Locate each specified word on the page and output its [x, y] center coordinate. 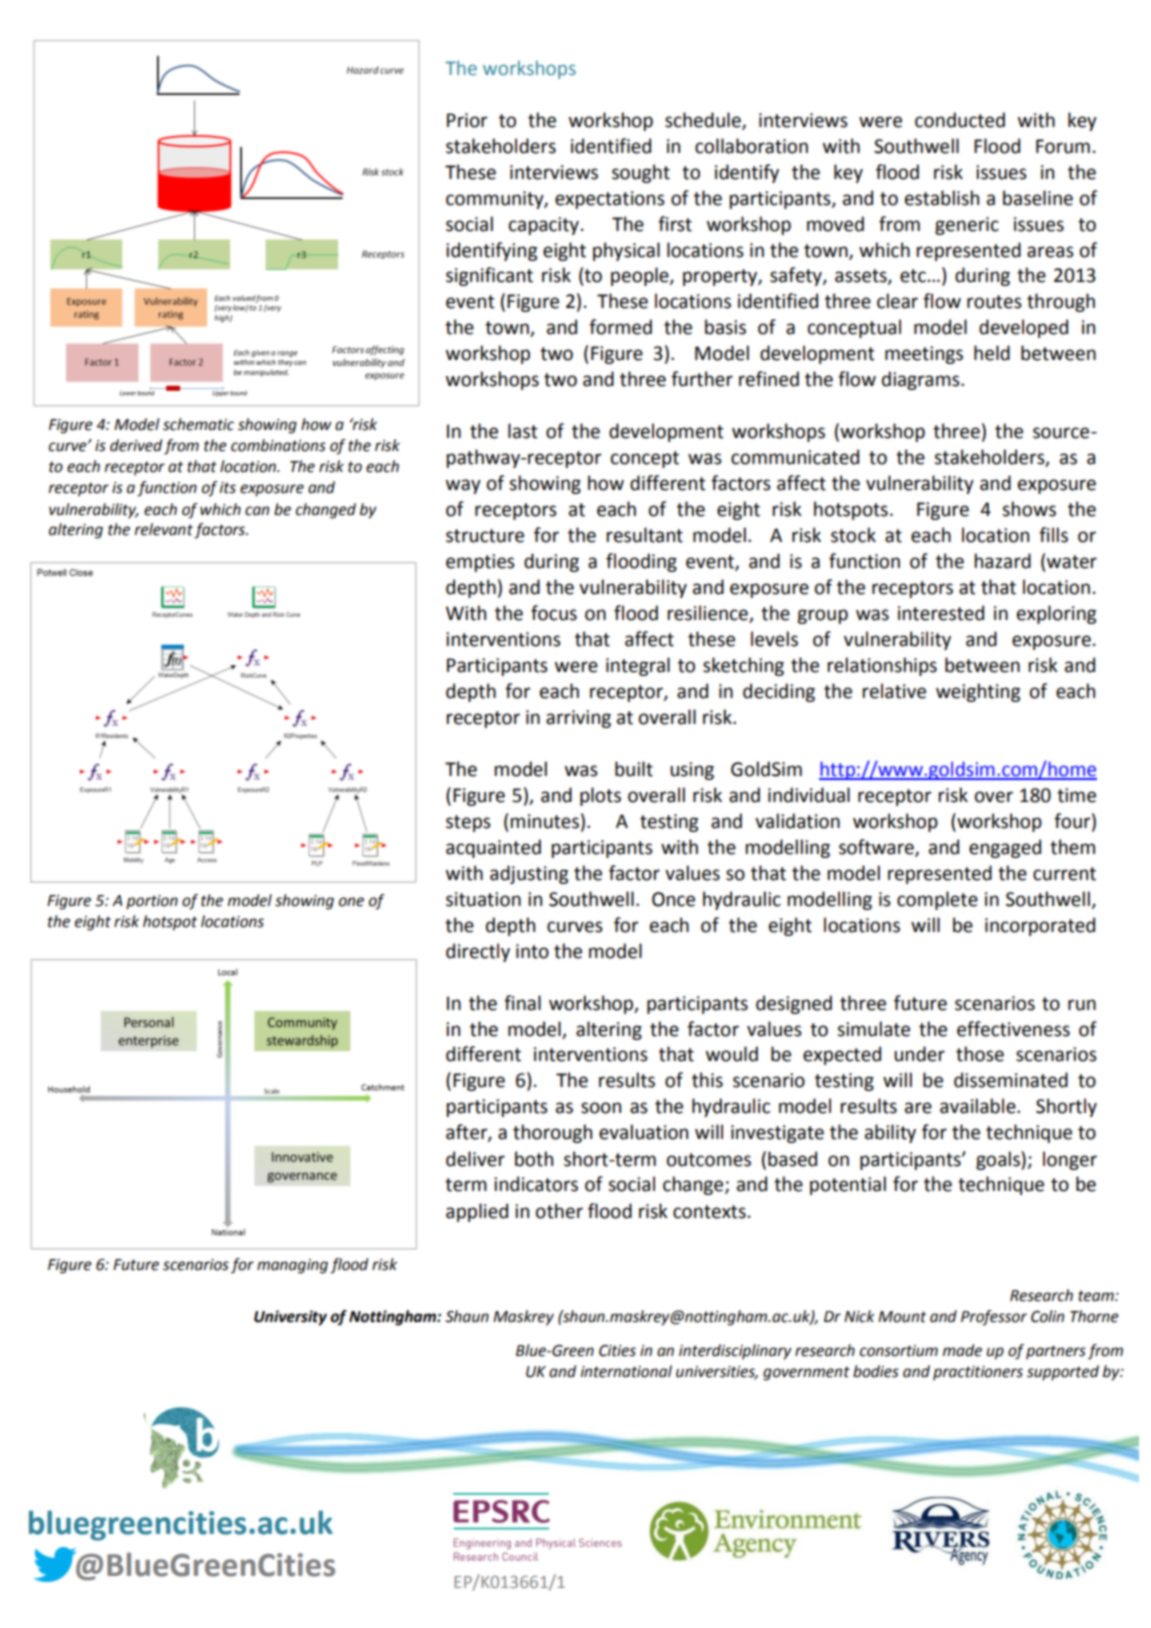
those [980, 1054]
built [634, 769]
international [626, 1371]
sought [641, 173]
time [1076, 795]
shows [1029, 509]
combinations [278, 445]
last [523, 431]
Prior [467, 120]
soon [601, 1108]
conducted [960, 120]
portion [152, 902]
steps [468, 823]
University [290, 1318]
